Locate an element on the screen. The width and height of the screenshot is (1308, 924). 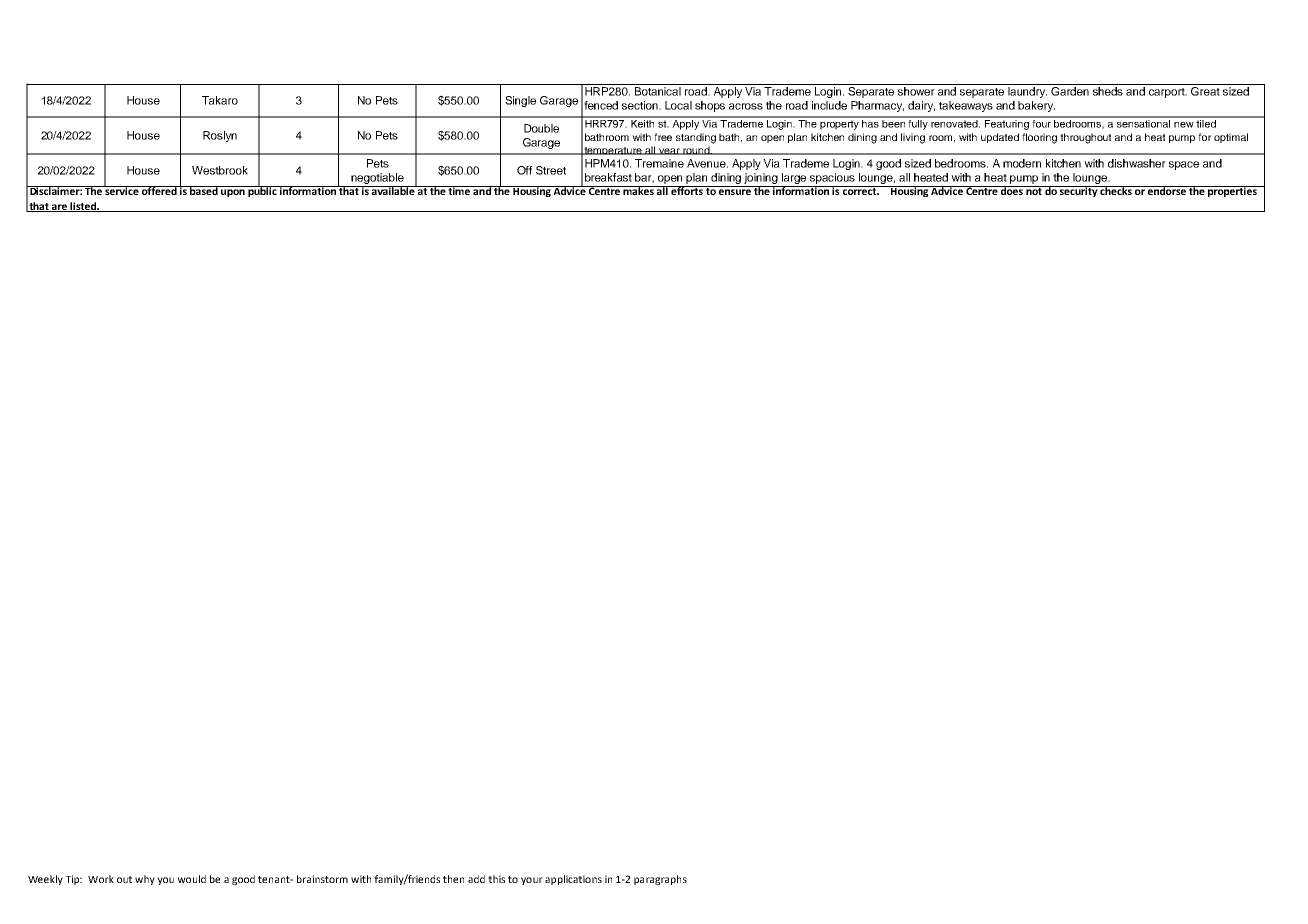
Roslyn is located at coordinates (220, 136).
